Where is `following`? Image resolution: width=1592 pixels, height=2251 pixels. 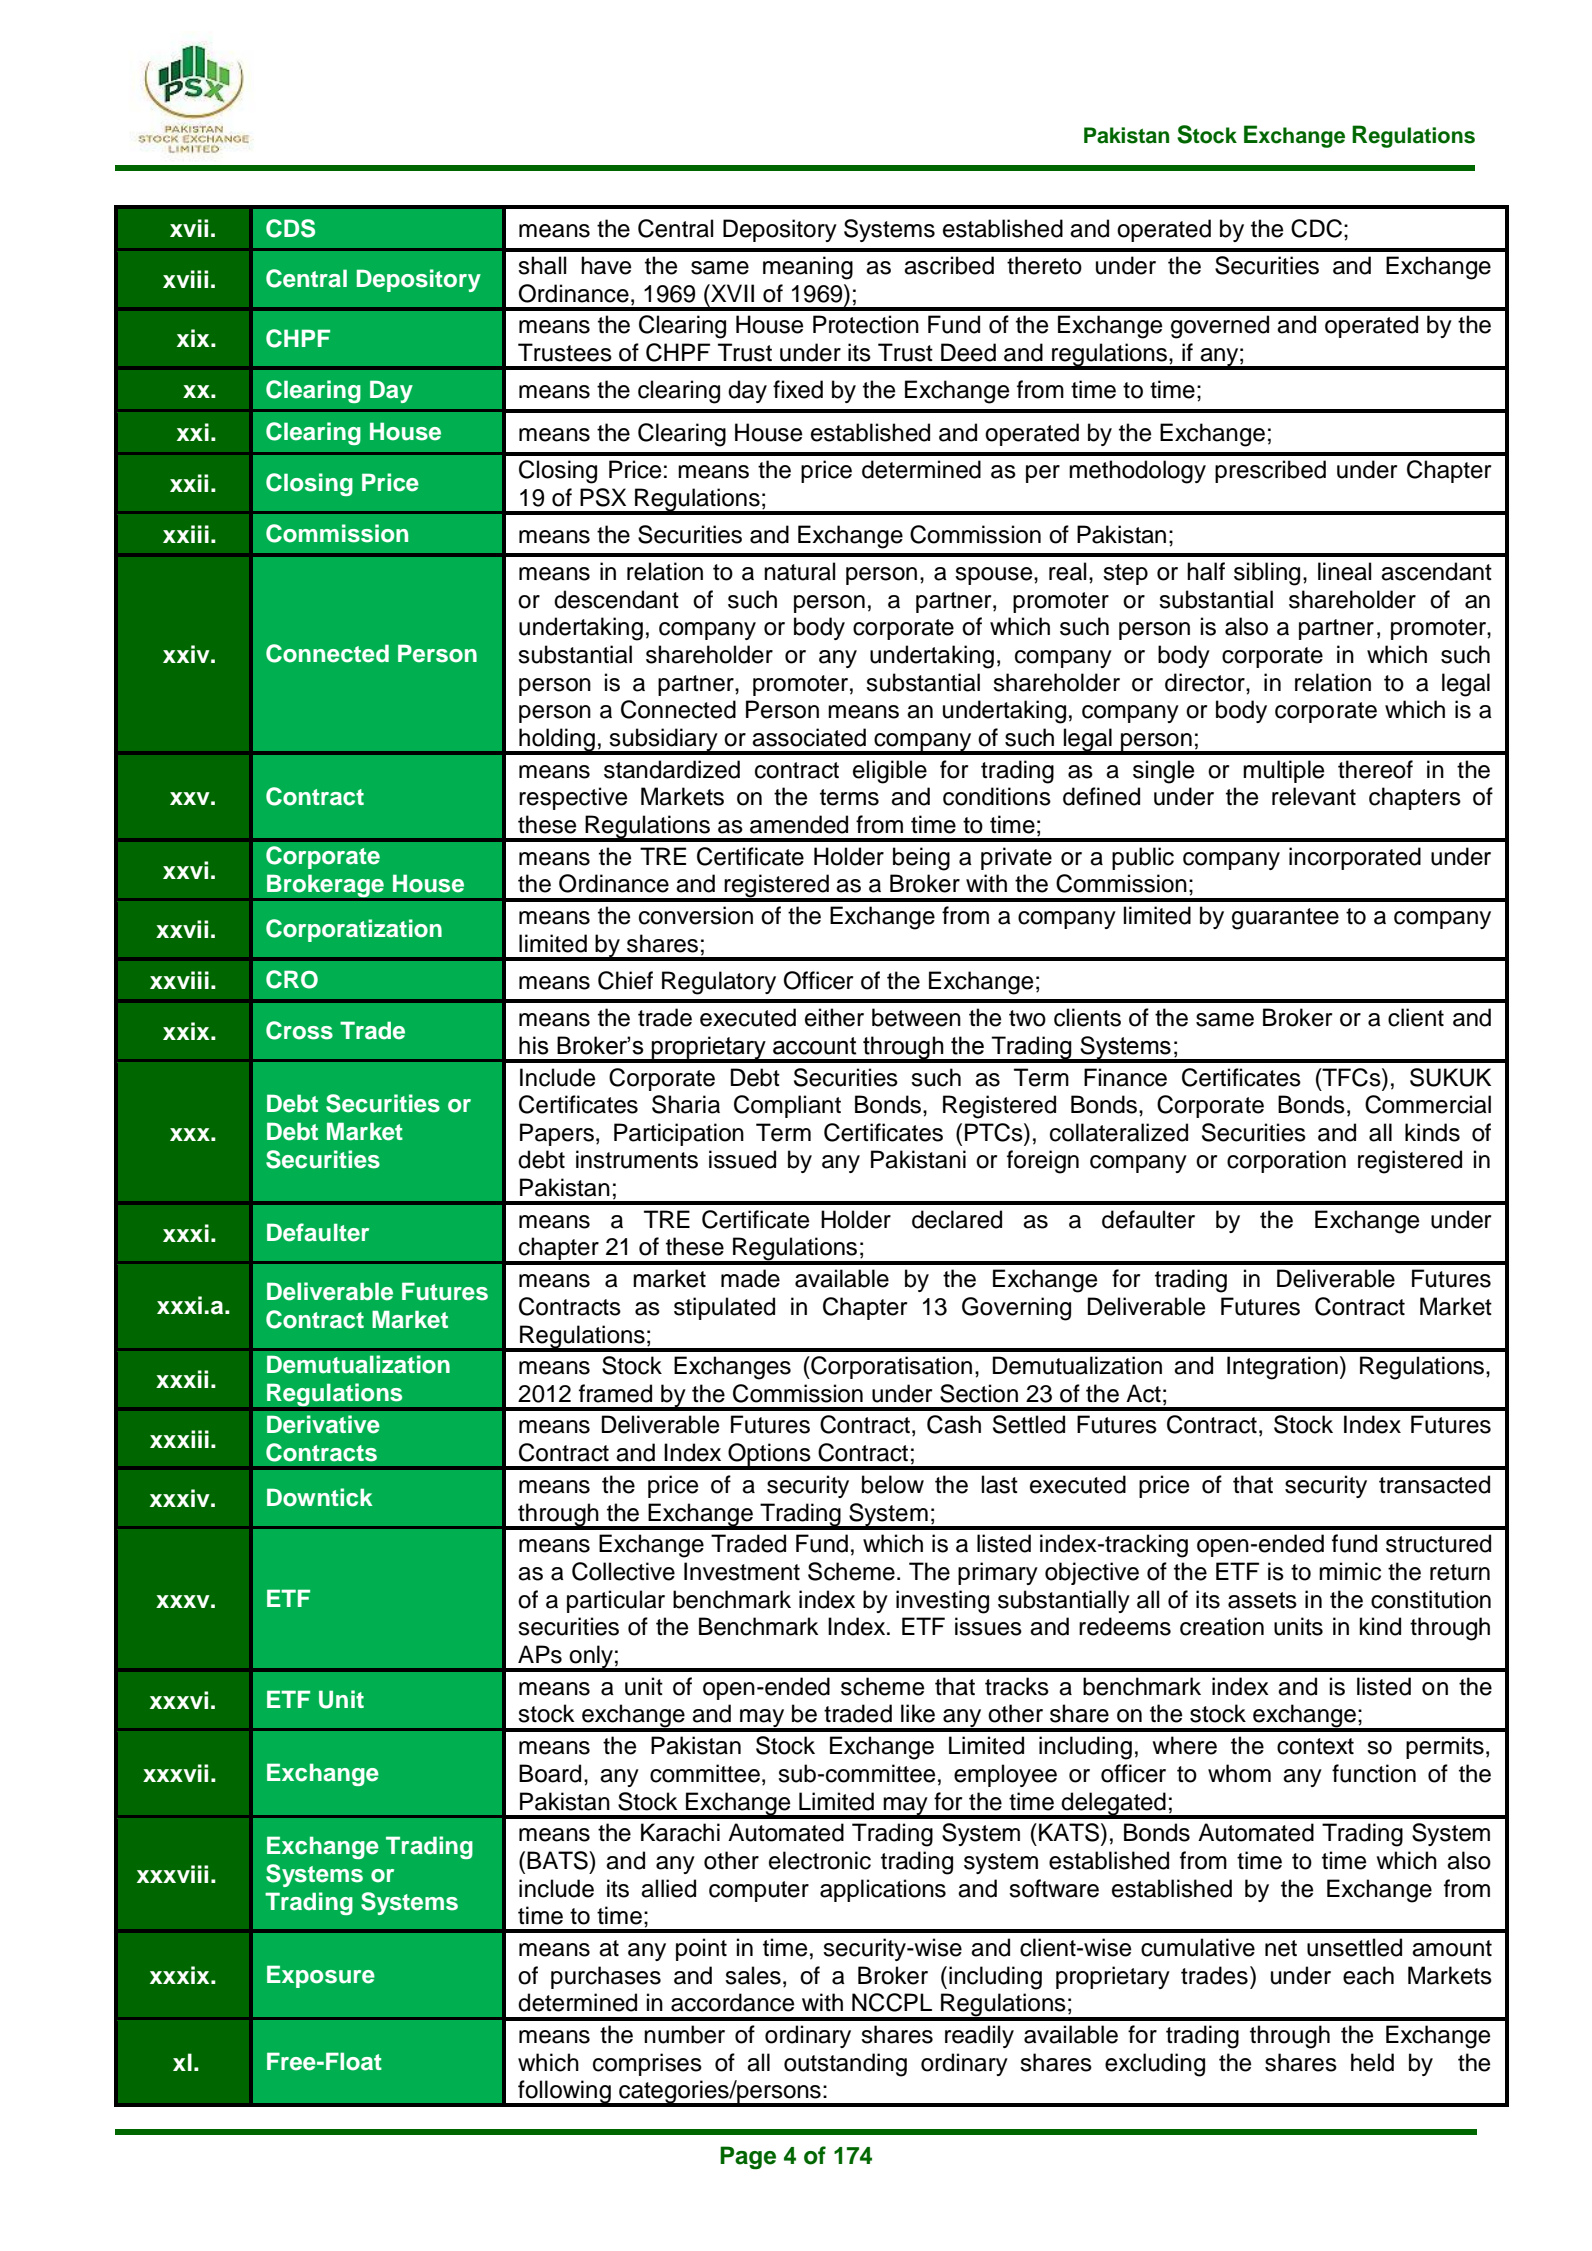
following is located at coordinates (564, 2093).
